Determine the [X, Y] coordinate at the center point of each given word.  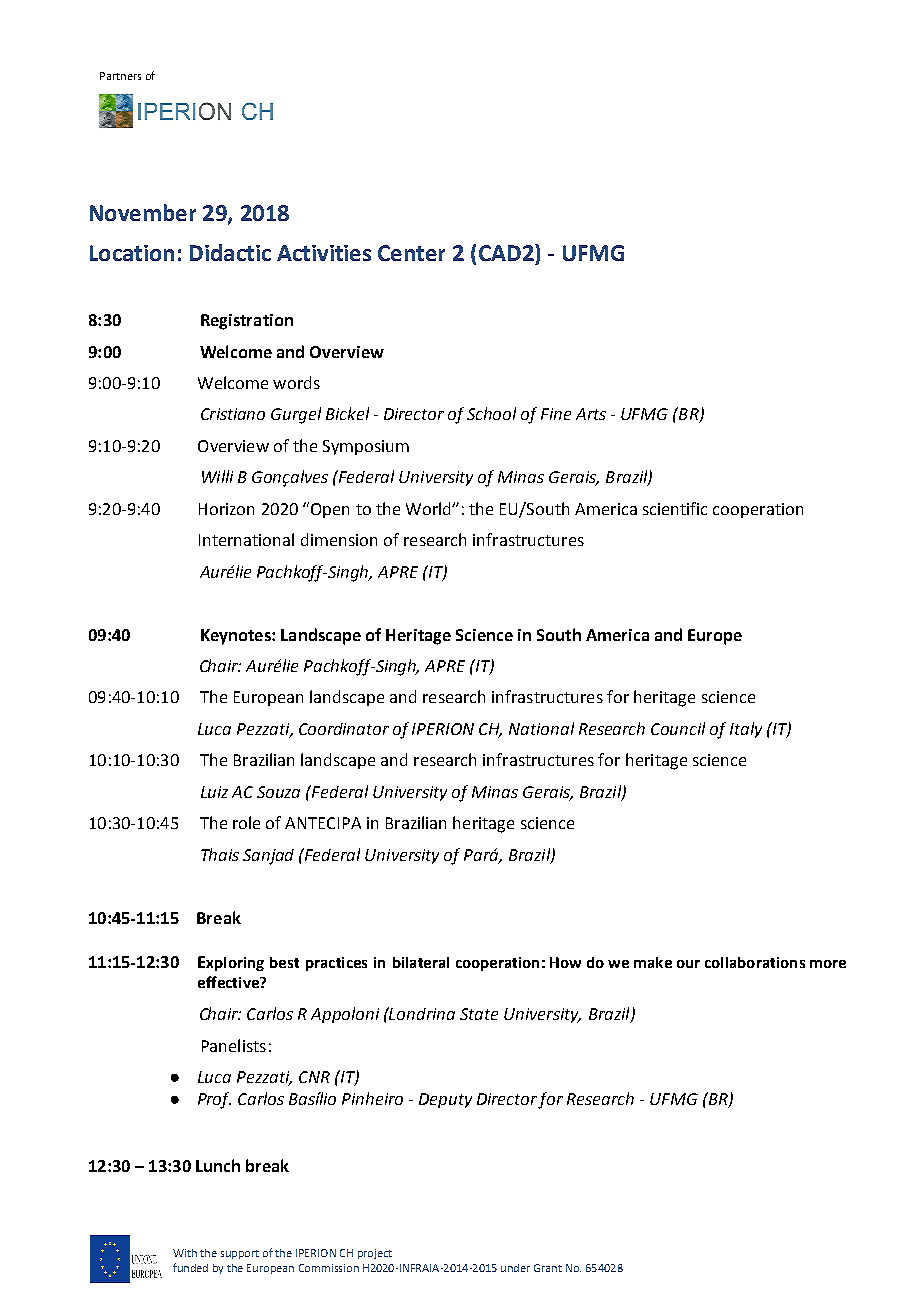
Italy [746, 730]
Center [411, 253]
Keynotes [237, 637]
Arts [591, 414]
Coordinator [344, 729]
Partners [120, 76]
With [185, 1253]
